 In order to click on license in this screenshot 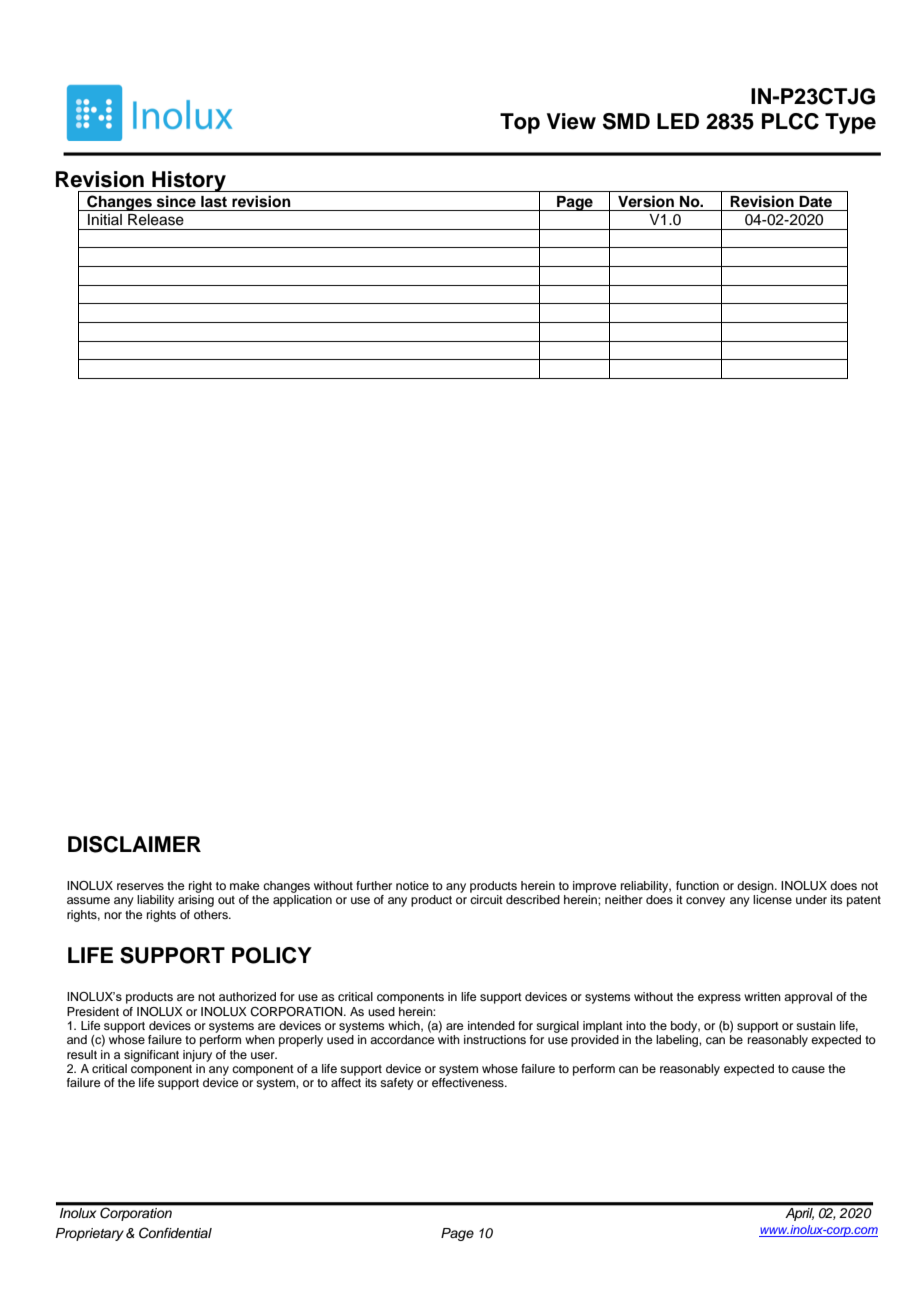, I will do `click(772, 899)`.
